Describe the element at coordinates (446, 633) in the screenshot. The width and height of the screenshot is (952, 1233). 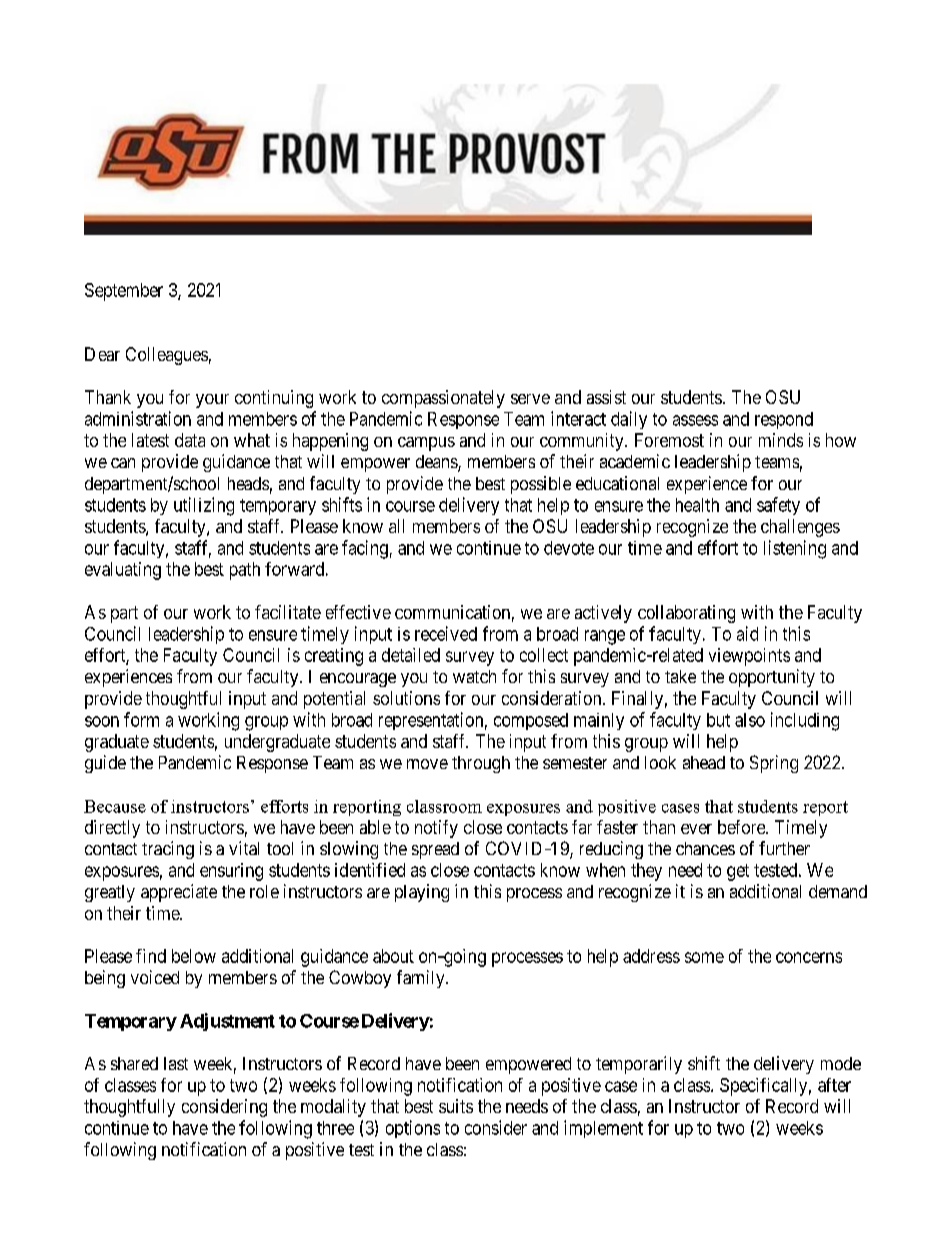
I see `received` at that location.
